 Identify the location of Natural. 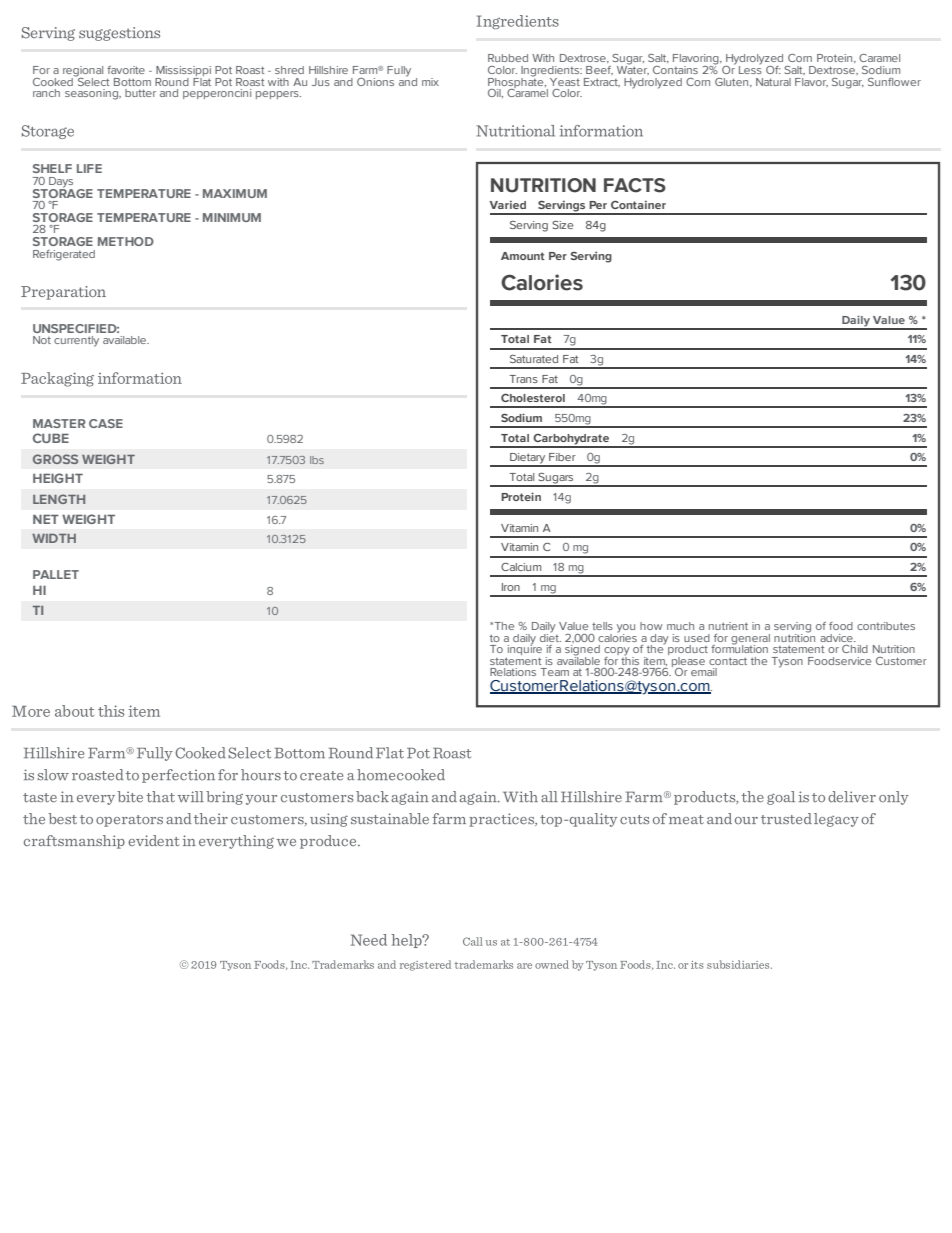
(773, 82).
